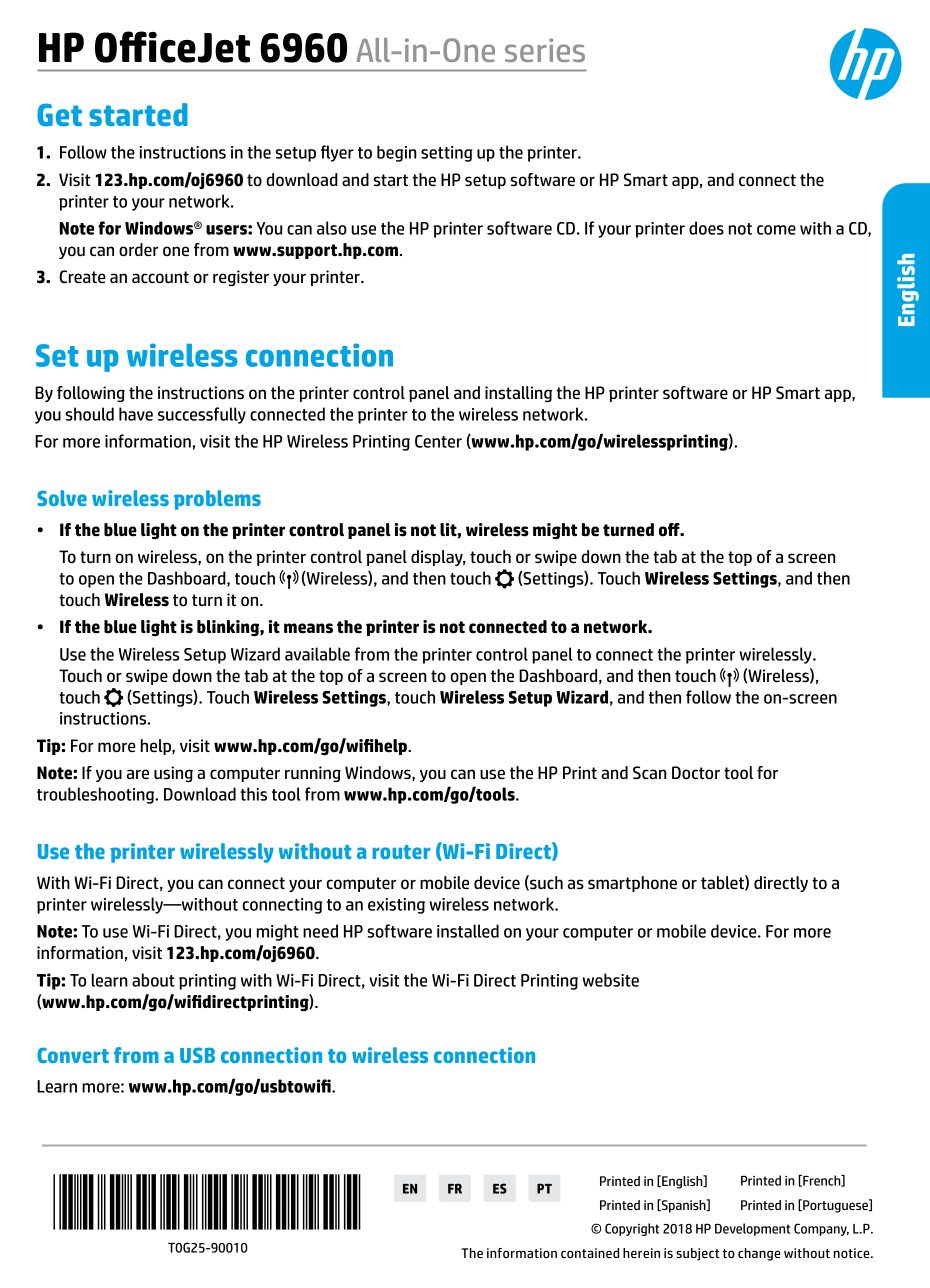 The width and height of the image is (930, 1288). I want to click on Center, so click(438, 441).
